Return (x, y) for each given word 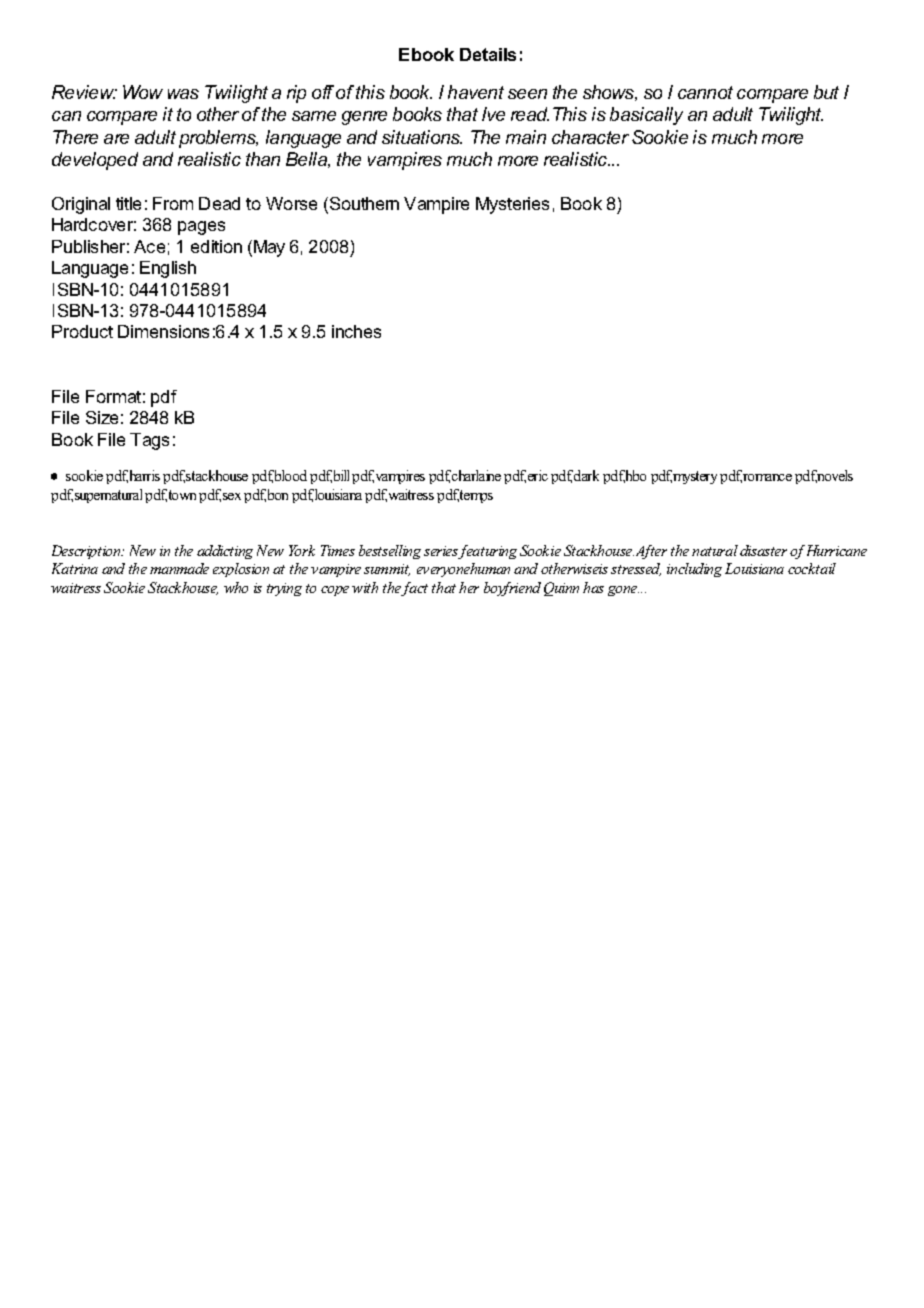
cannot (705, 92)
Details (488, 54)
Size (102, 417)
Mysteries (512, 205)
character (590, 137)
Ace (149, 246)
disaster (763, 550)
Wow (143, 92)
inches (356, 331)
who (236, 587)
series (441, 552)
